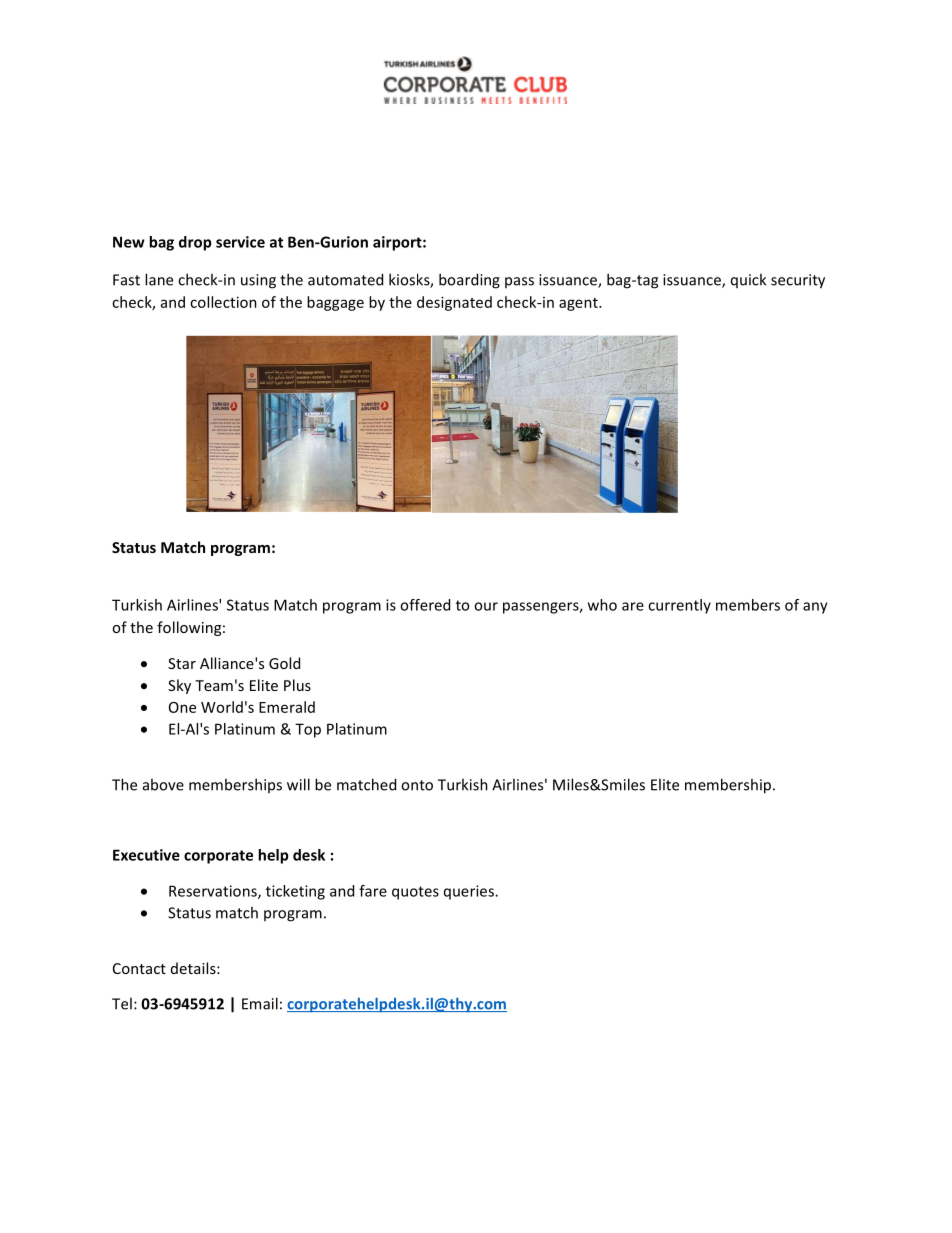 The image size is (952, 1233). What do you see at coordinates (223, 302) in the screenshot?
I see `collection` at bounding box center [223, 302].
